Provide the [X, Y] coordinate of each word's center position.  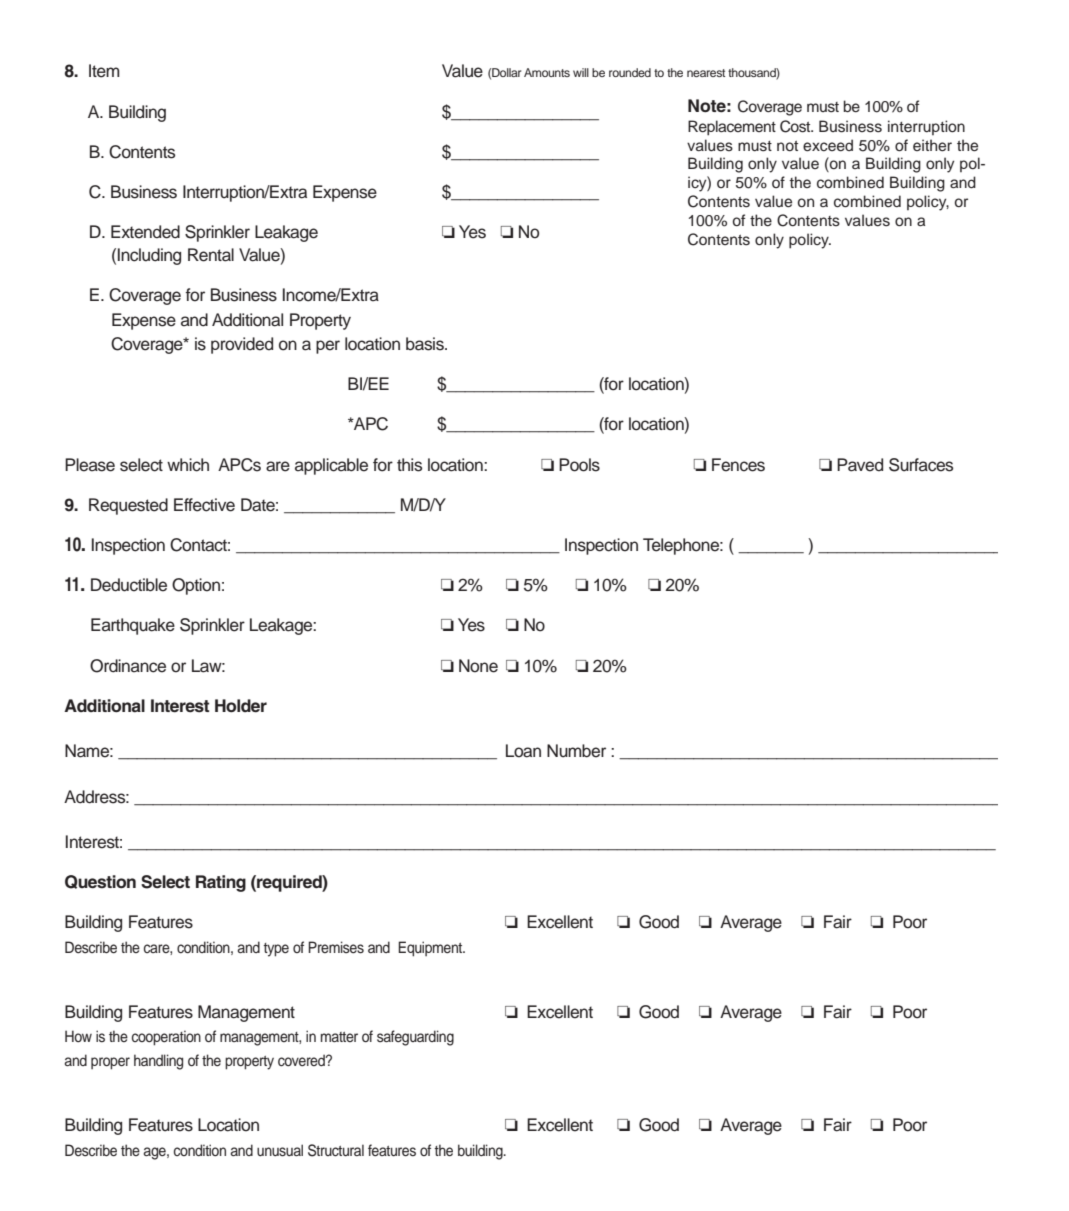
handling [158, 1062]
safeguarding [415, 1038]
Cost [796, 126]
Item [104, 71]
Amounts [547, 72]
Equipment [431, 949]
